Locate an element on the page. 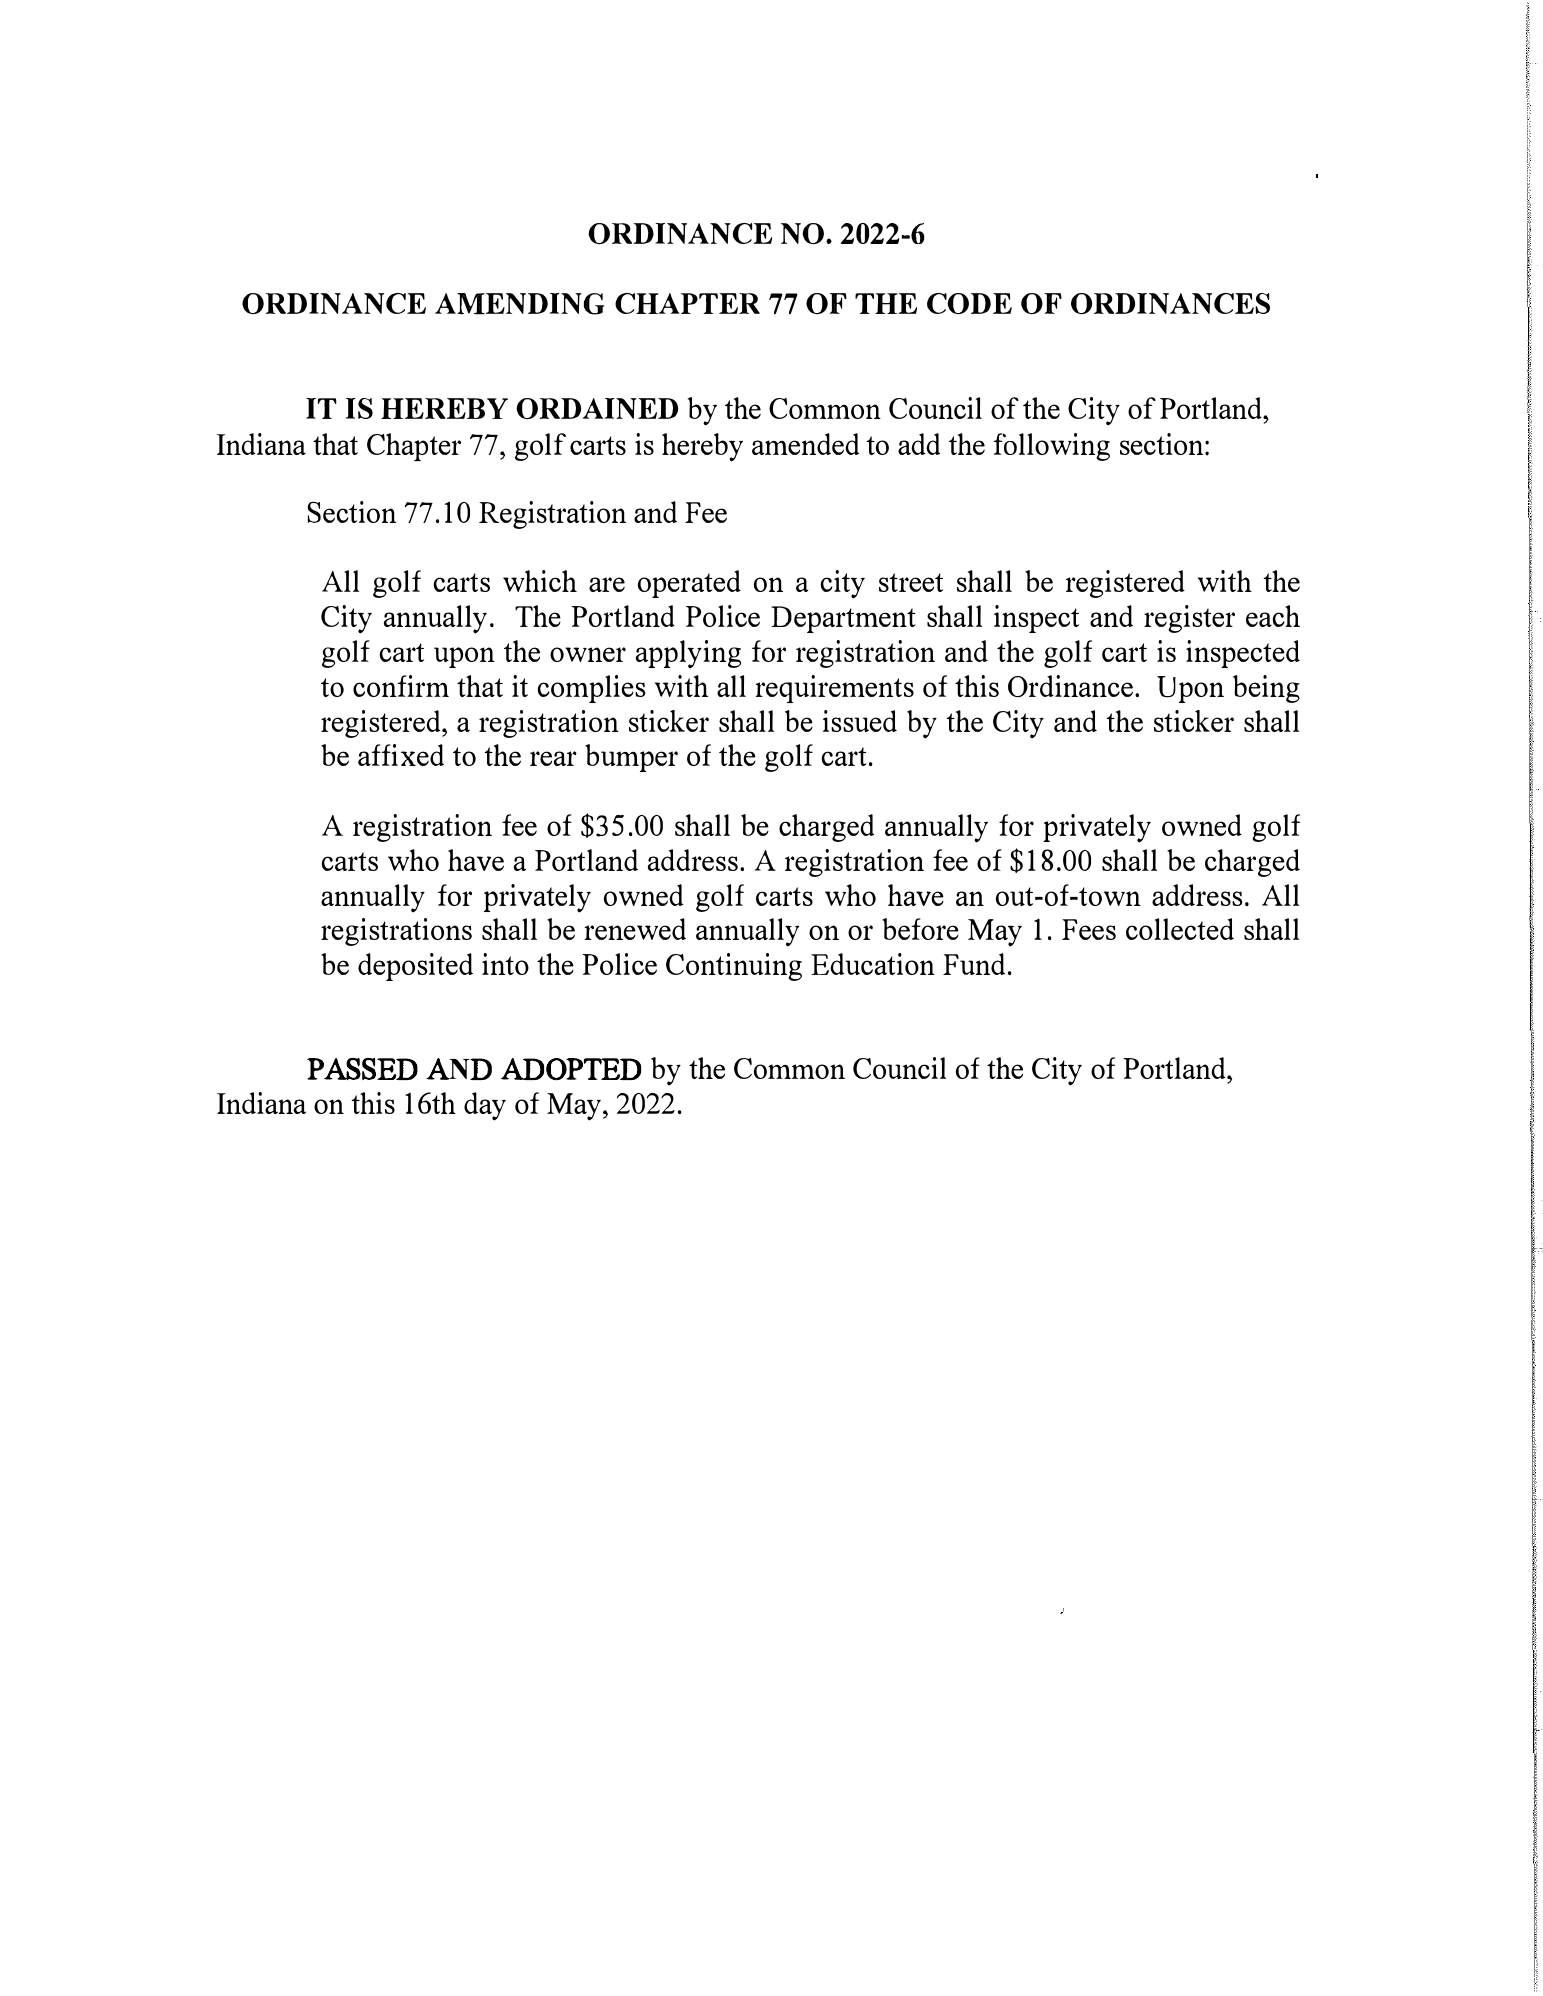 The width and height of the image is (1543, 1996). confirm is located at coordinates (401, 686).
